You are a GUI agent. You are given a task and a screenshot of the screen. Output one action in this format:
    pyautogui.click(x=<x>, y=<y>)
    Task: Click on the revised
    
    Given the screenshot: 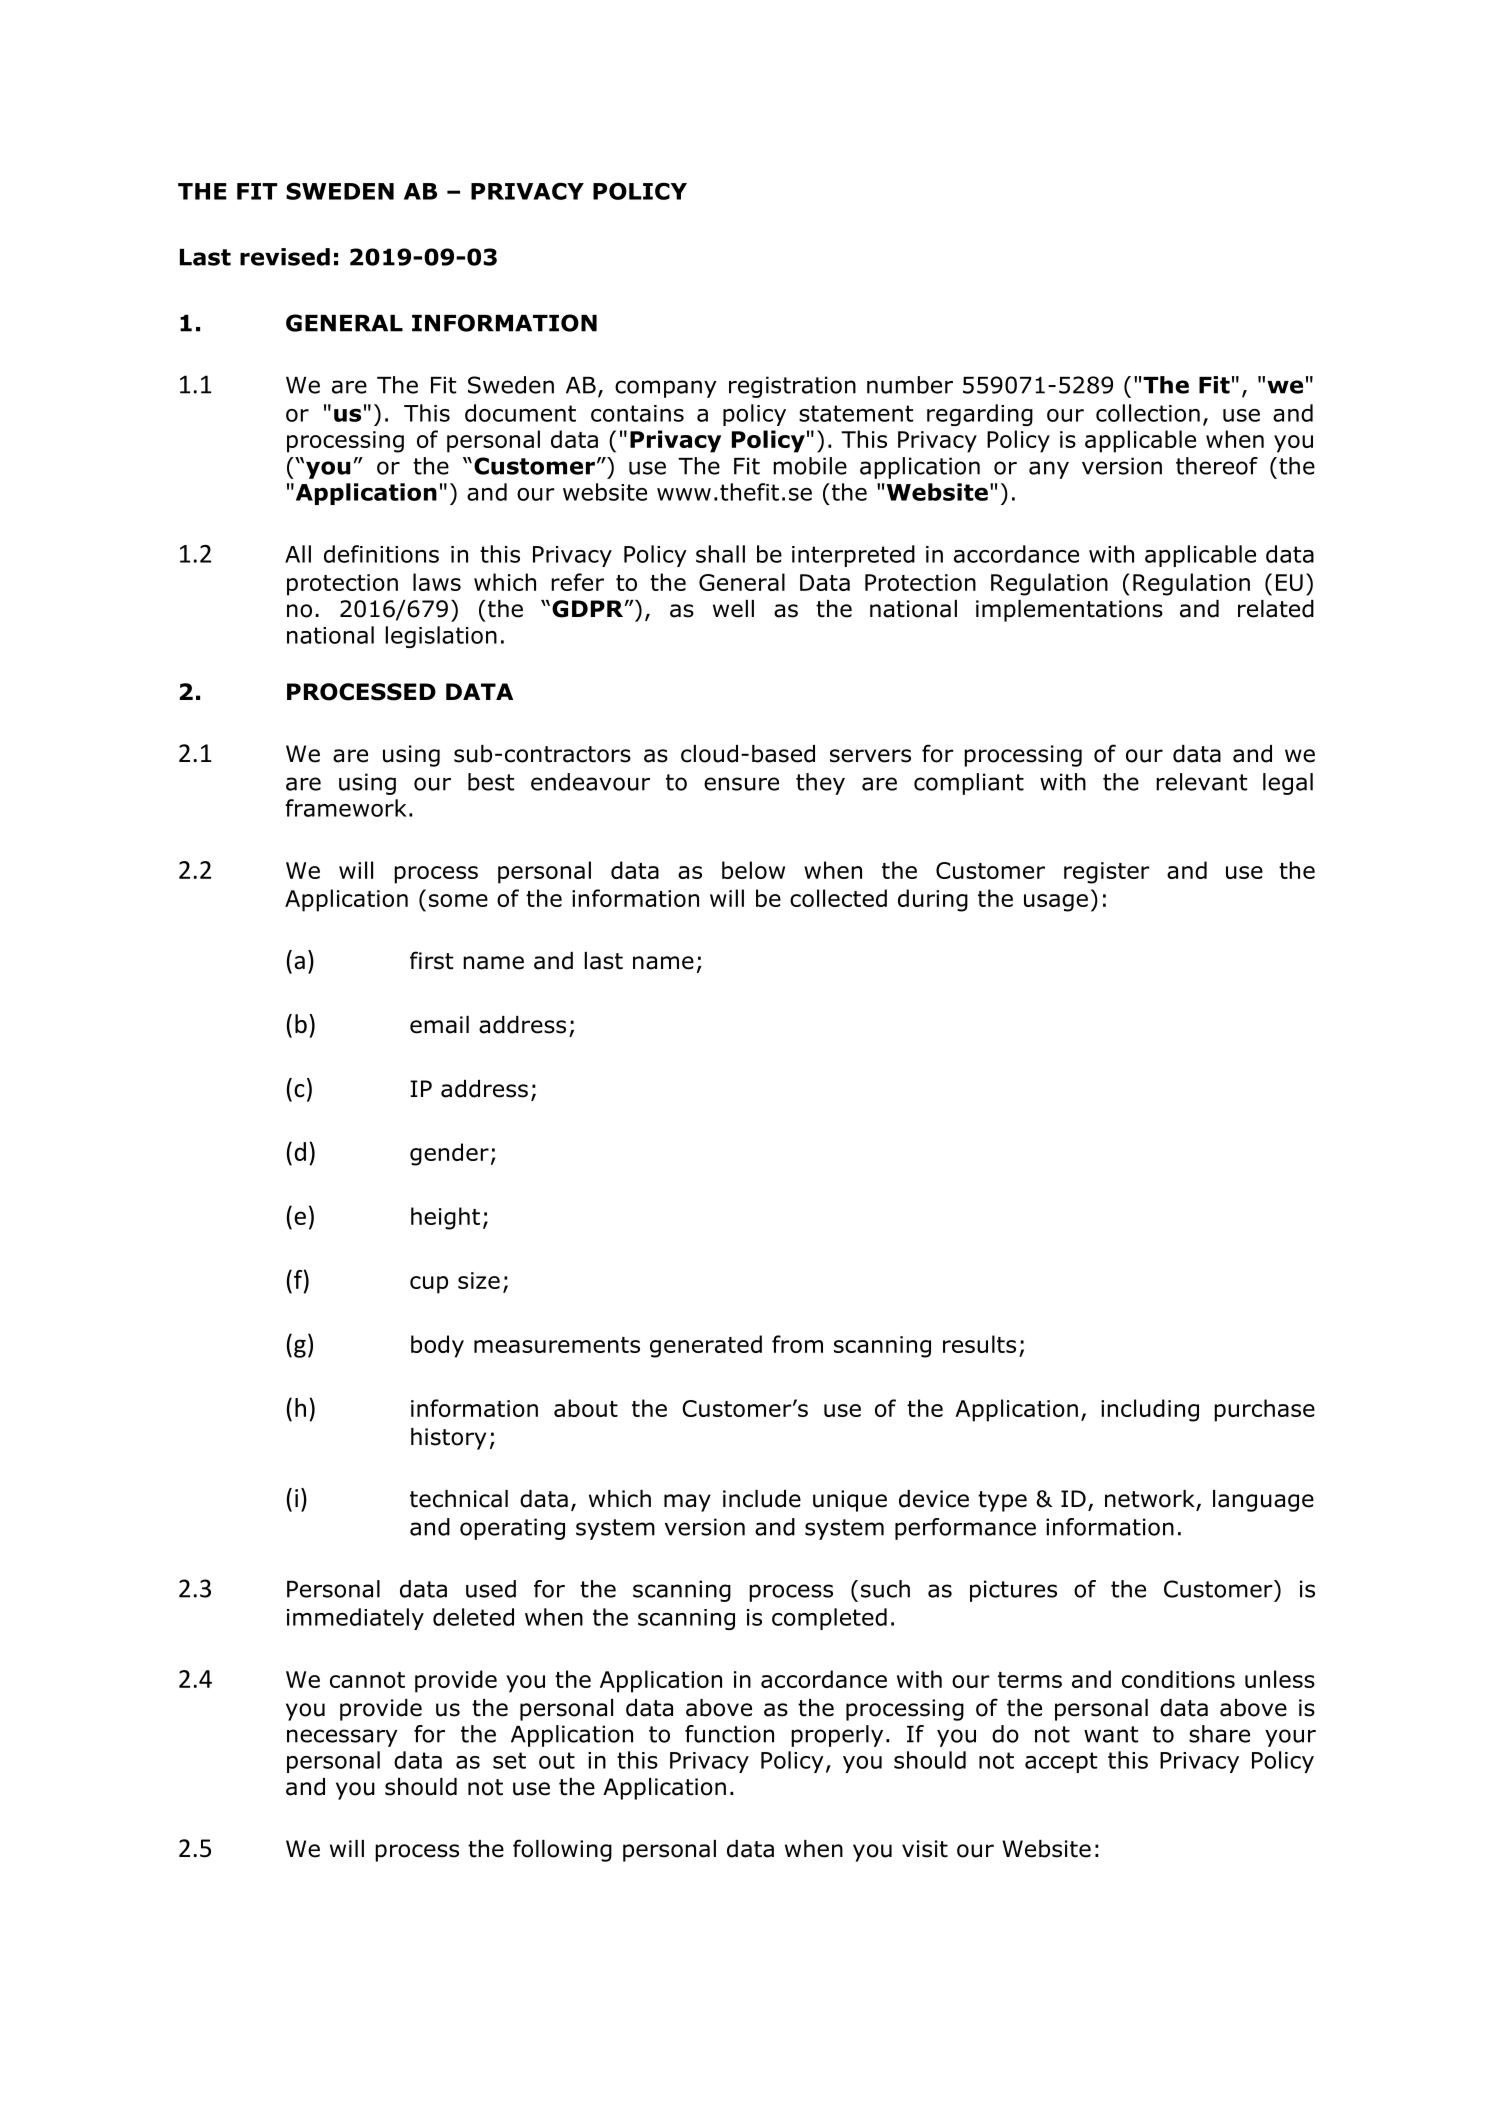 What is the action you would take?
    pyautogui.click(x=285, y=257)
